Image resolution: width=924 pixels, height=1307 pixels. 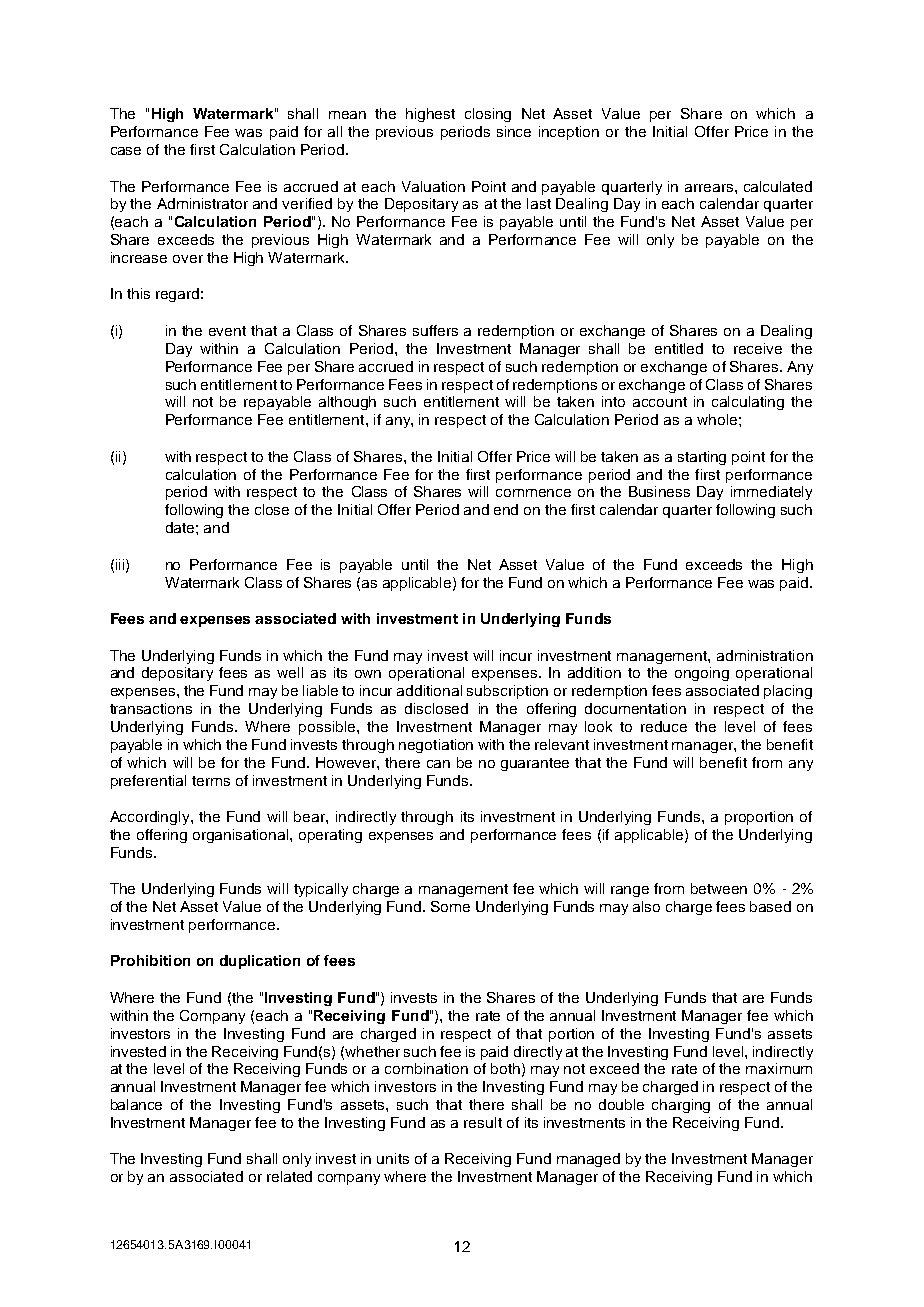 What do you see at coordinates (702, 674) in the image?
I see `ongoing` at bounding box center [702, 674].
